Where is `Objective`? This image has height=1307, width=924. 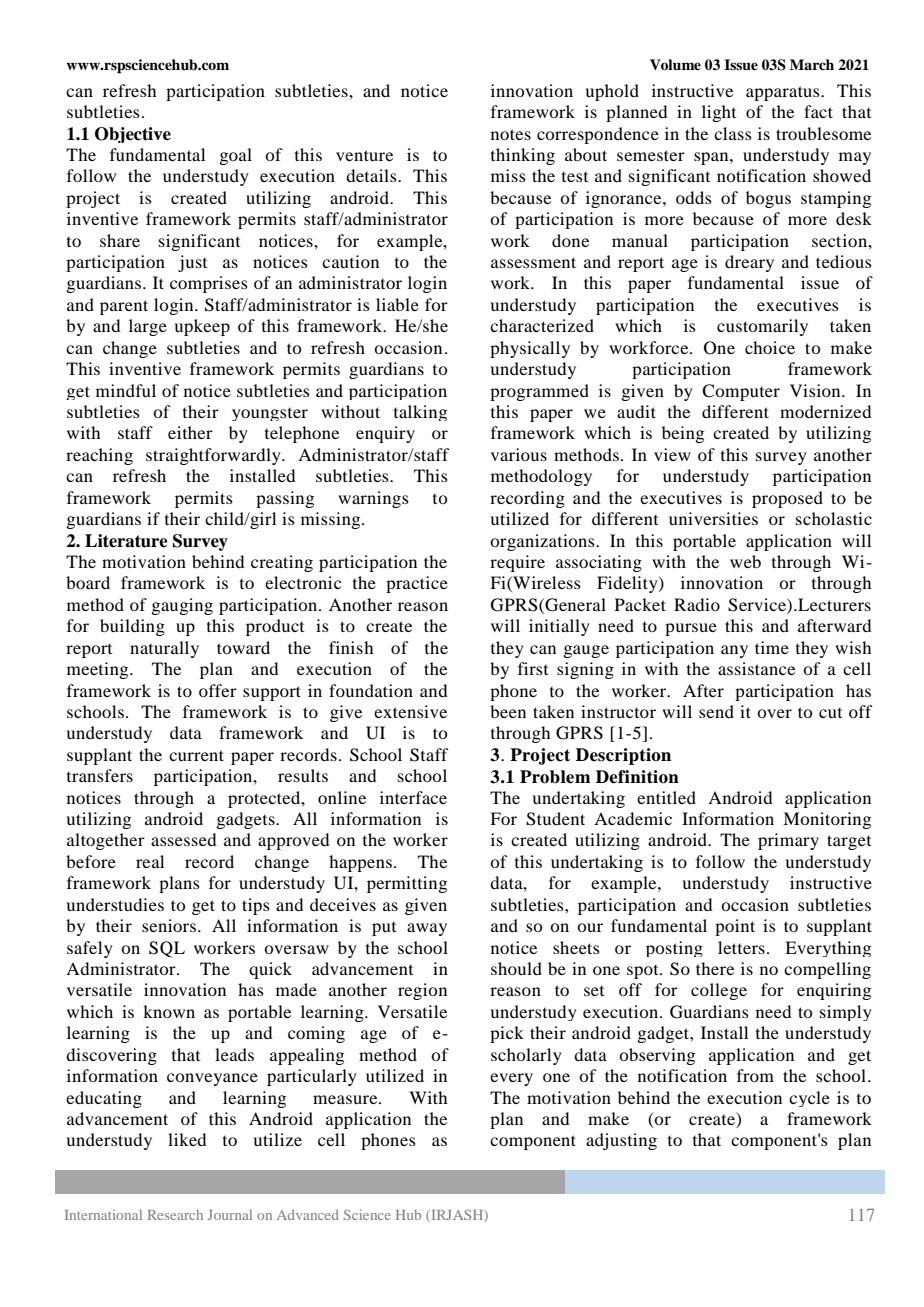 Objective is located at coordinates (133, 135).
